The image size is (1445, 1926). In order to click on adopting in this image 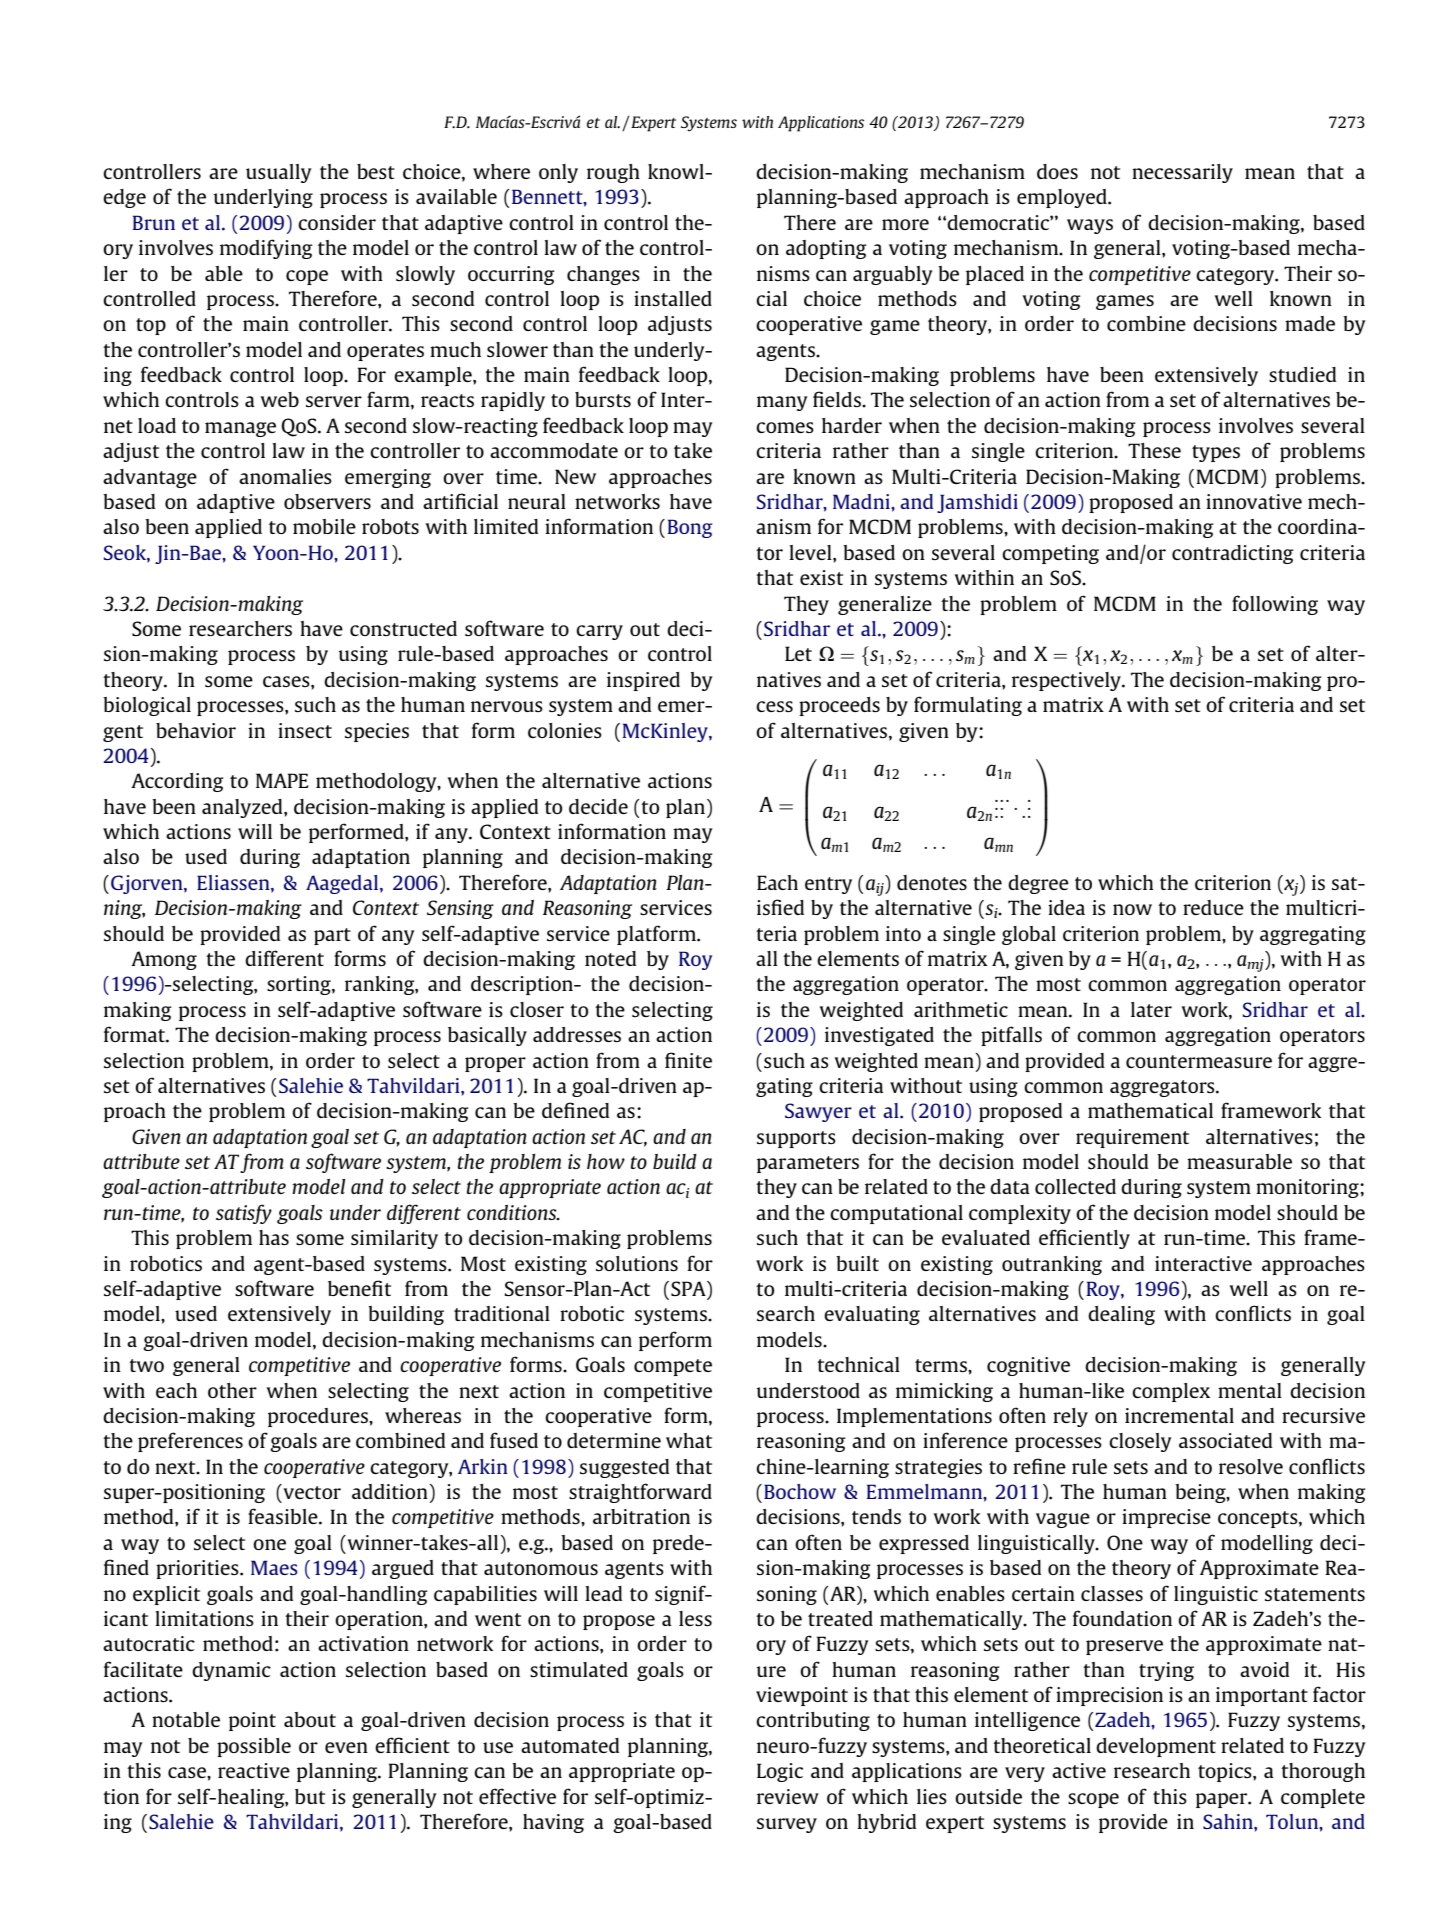, I will do `click(826, 249)`.
